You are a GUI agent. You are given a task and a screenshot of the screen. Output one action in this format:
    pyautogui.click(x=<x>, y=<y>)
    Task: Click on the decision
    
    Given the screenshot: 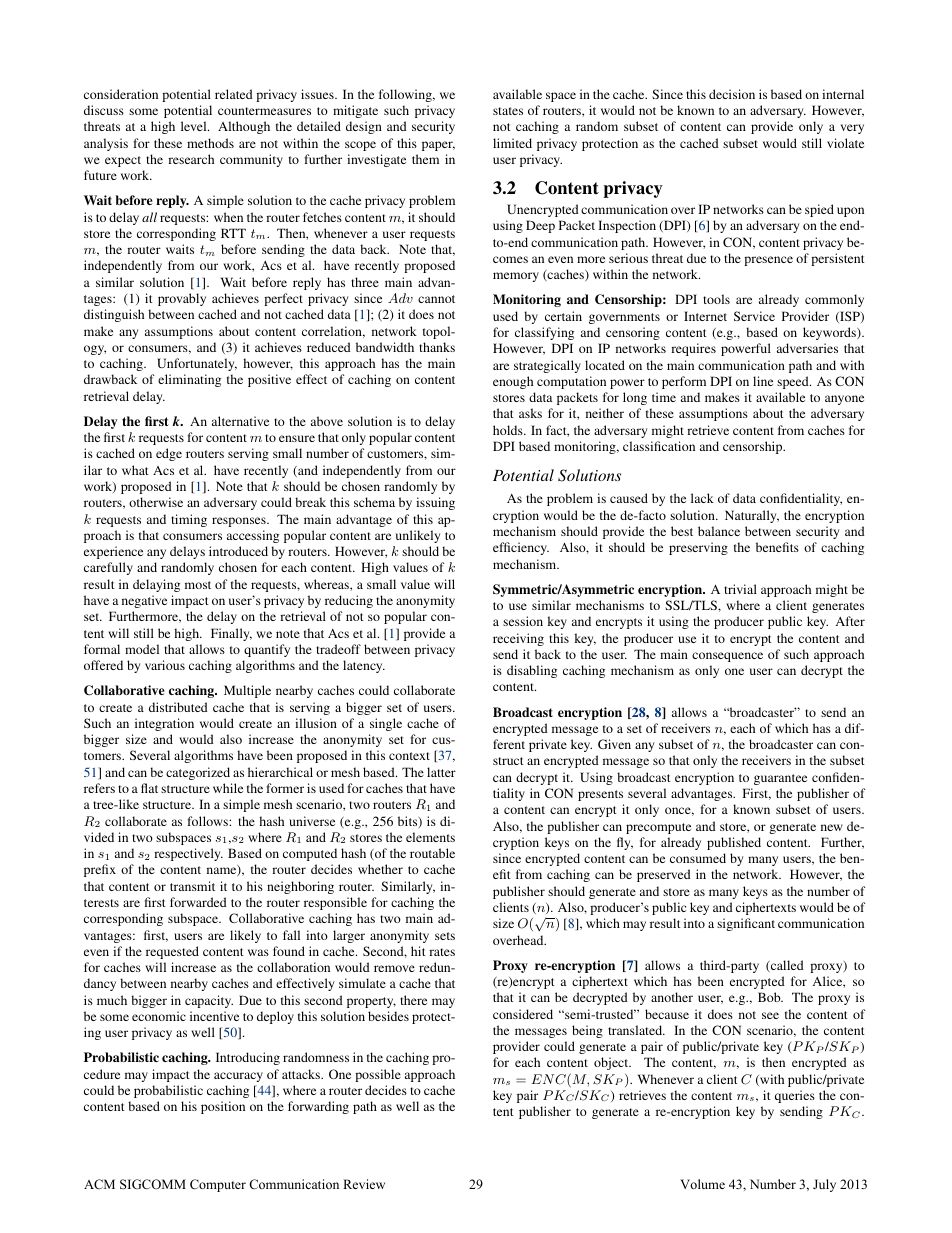 What is the action you would take?
    pyautogui.click(x=732, y=94)
